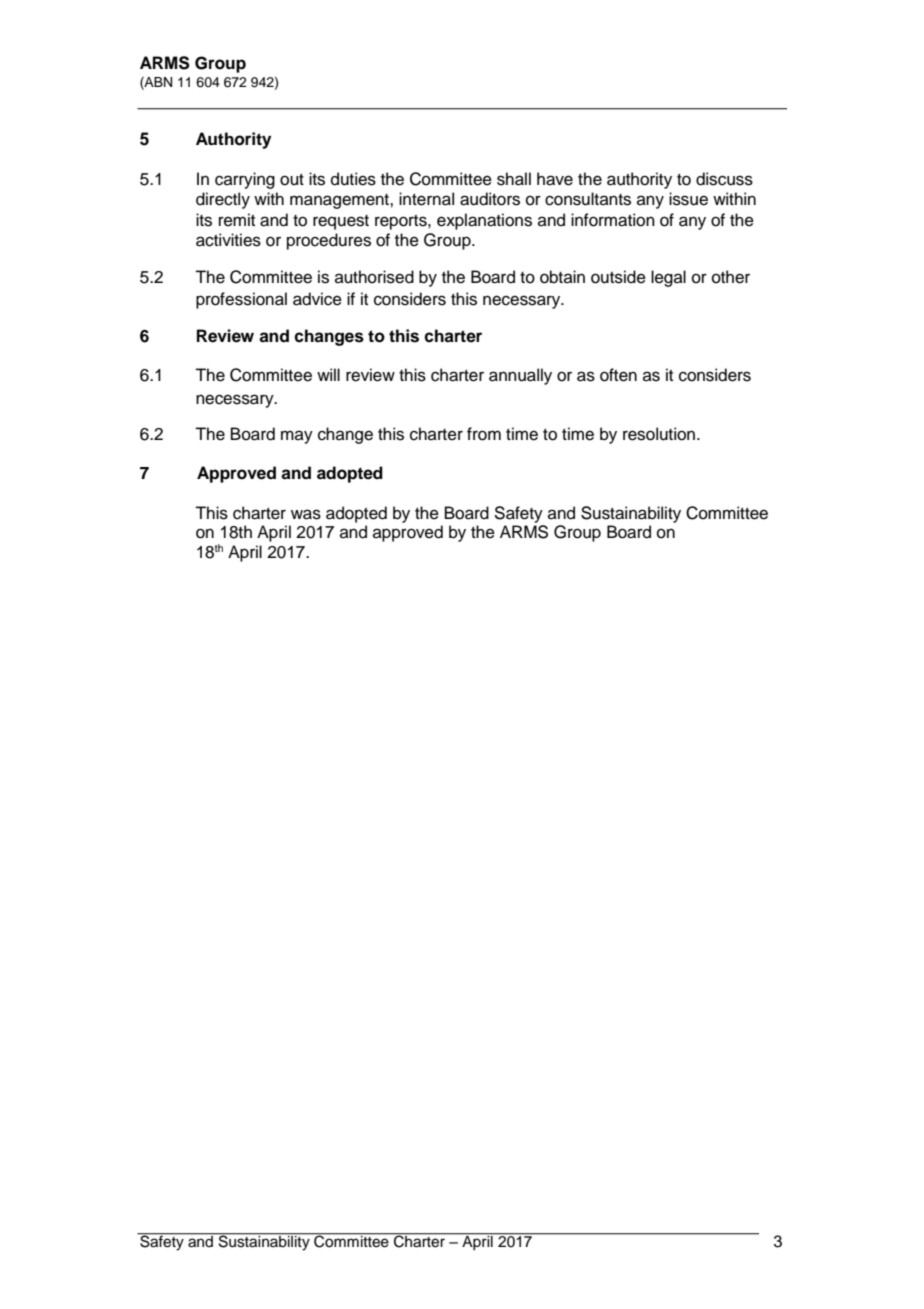  What do you see at coordinates (317, 299) in the screenshot?
I see `advice` at bounding box center [317, 299].
